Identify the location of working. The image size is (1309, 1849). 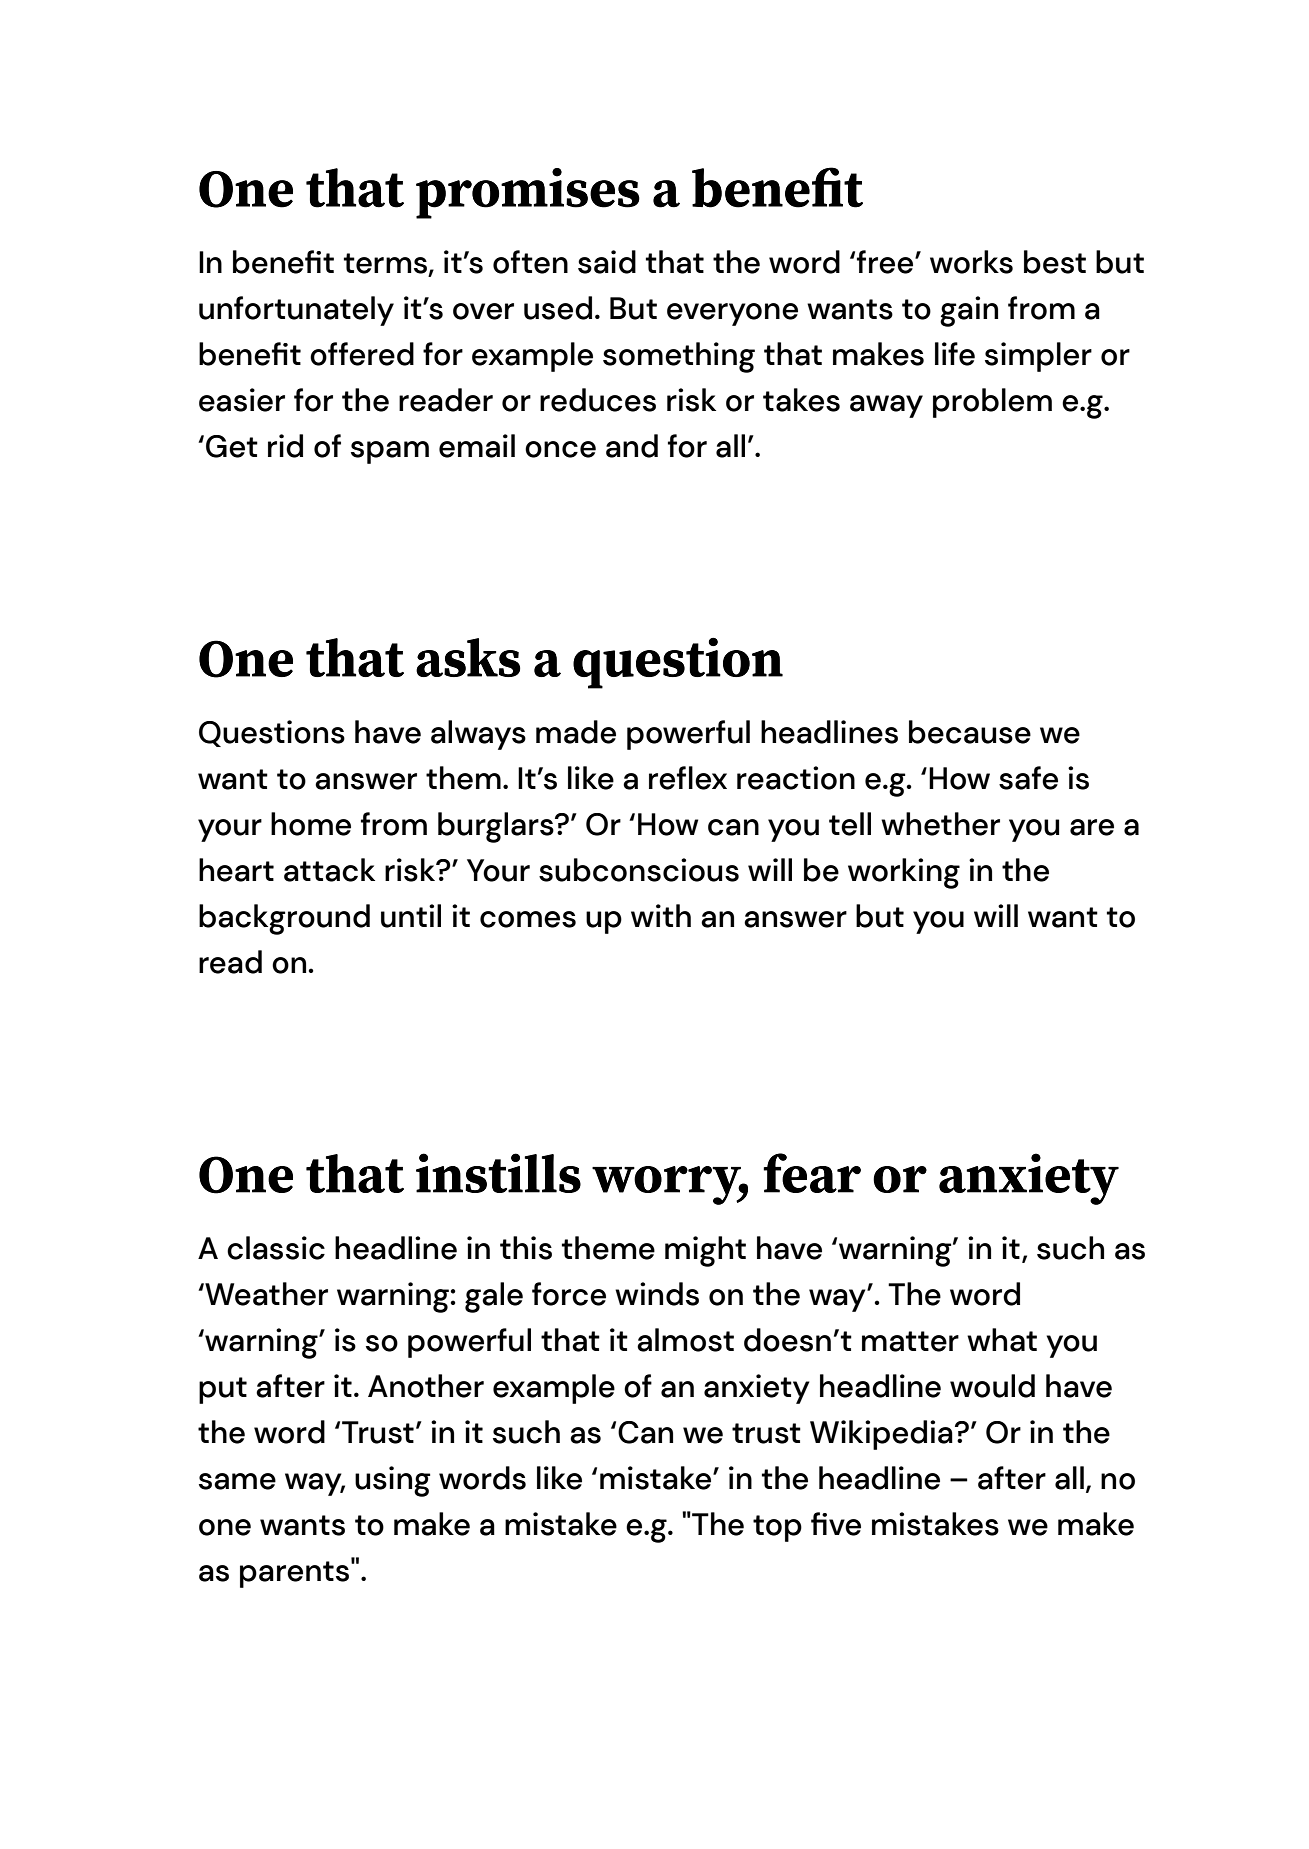
(904, 873).
